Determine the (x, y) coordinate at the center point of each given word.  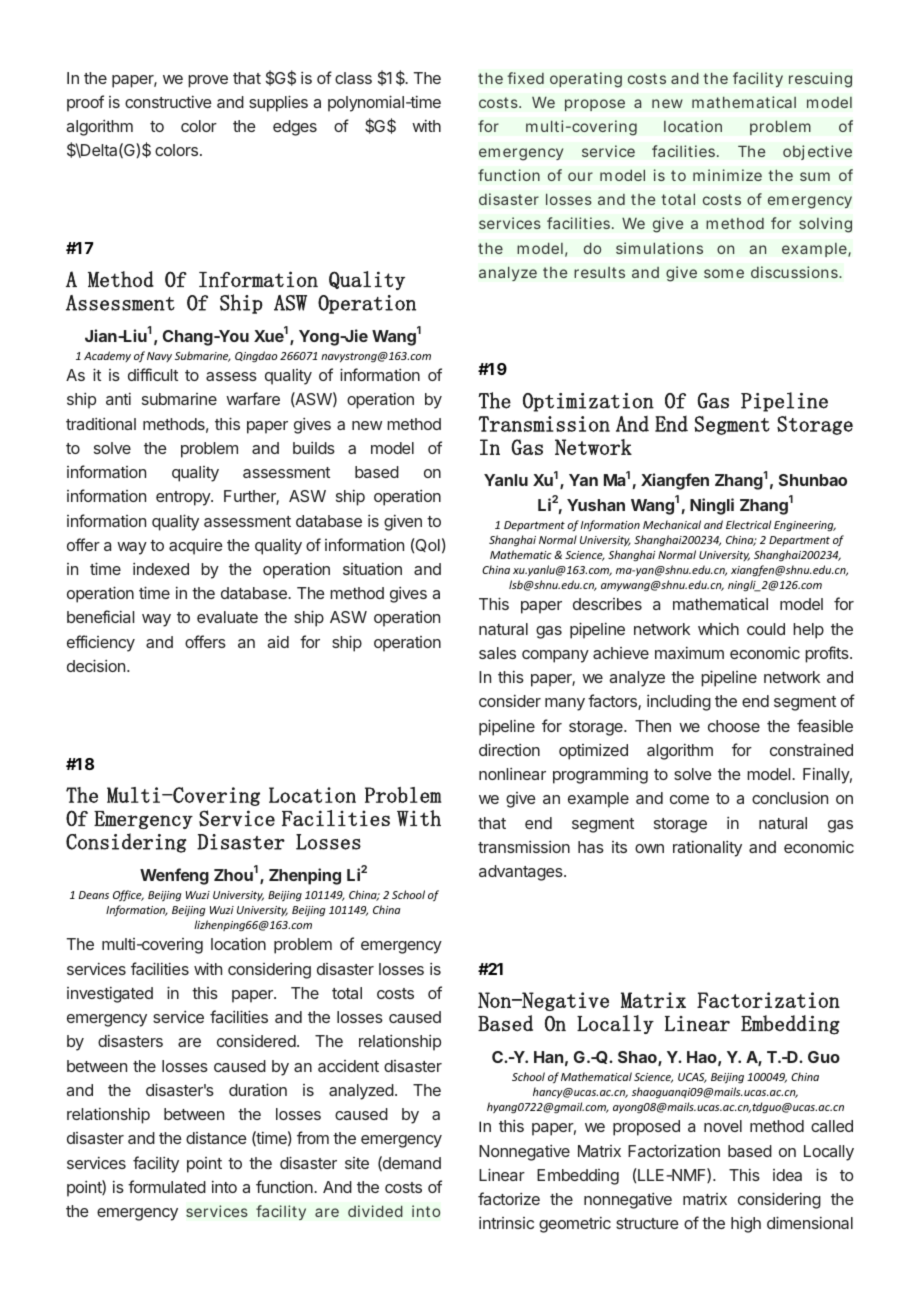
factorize (509, 1198)
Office (128, 896)
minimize (727, 175)
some (724, 273)
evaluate (227, 617)
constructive (168, 101)
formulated (167, 1186)
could (766, 629)
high (746, 1224)
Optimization (588, 402)
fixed (525, 78)
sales (497, 653)
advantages (522, 873)
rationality (707, 848)
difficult (153, 374)
